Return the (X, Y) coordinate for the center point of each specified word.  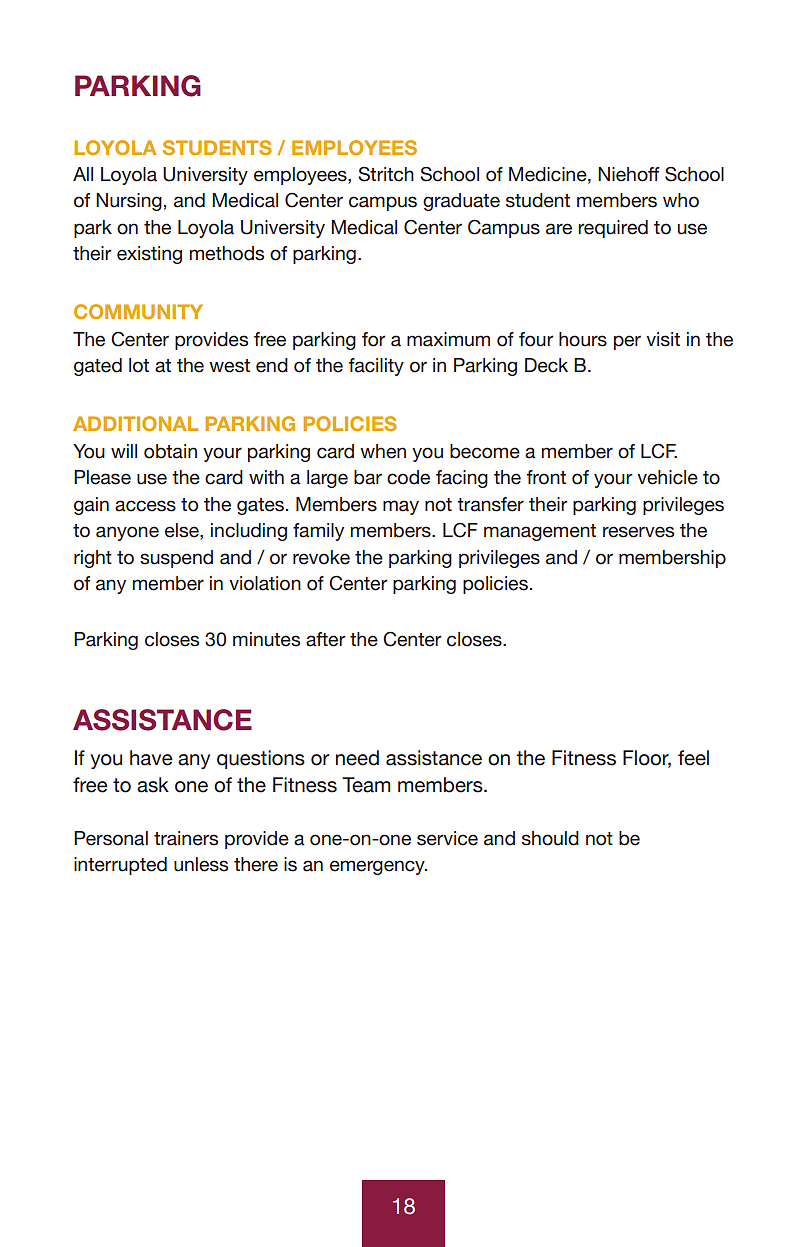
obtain (170, 451)
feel (693, 758)
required (613, 229)
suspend (176, 559)
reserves (638, 532)
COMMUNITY (138, 311)
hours (583, 339)
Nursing (129, 202)
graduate (461, 202)
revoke (321, 557)
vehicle (667, 477)
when (383, 451)
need (357, 758)
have (151, 758)
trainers (186, 838)
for (374, 339)
